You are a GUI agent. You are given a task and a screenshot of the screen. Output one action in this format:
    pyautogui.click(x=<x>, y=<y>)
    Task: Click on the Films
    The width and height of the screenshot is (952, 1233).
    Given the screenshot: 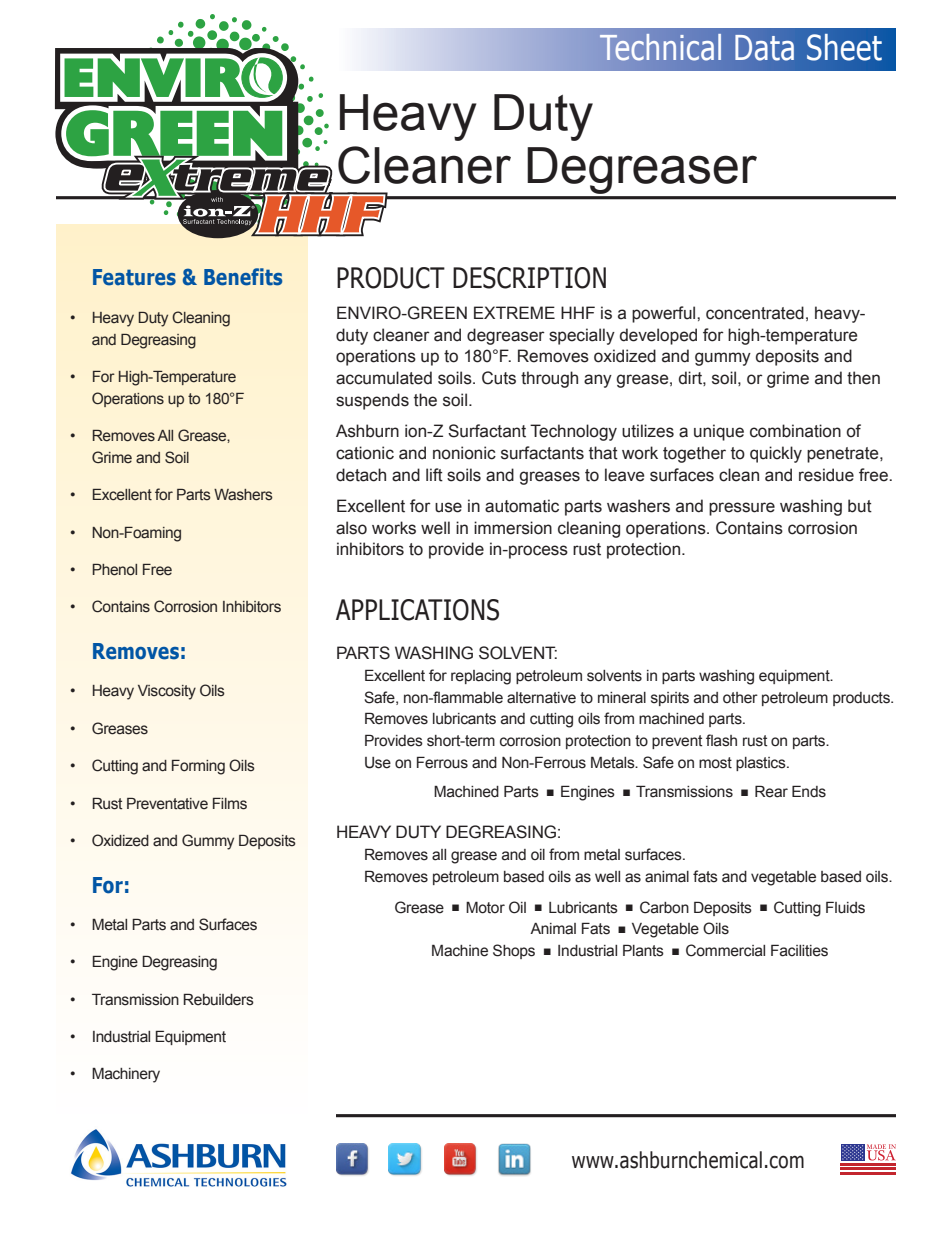 What is the action you would take?
    pyautogui.click(x=230, y=804)
